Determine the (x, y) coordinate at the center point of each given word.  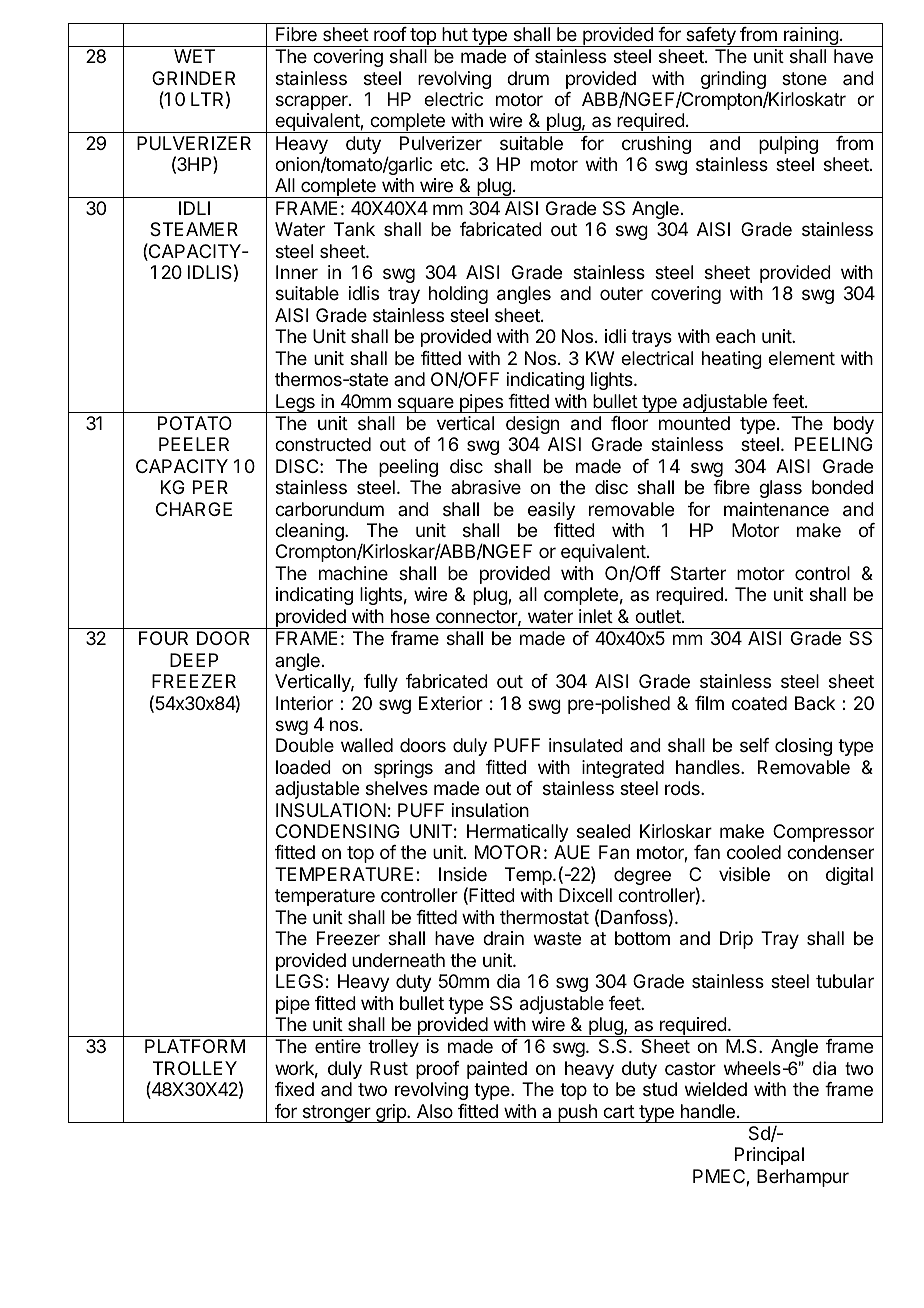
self (754, 745)
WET (194, 56)
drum (528, 78)
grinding (733, 80)
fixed (294, 1089)
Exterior (451, 703)
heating (732, 360)
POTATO (195, 423)
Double (305, 745)
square (425, 405)
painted (497, 1070)
